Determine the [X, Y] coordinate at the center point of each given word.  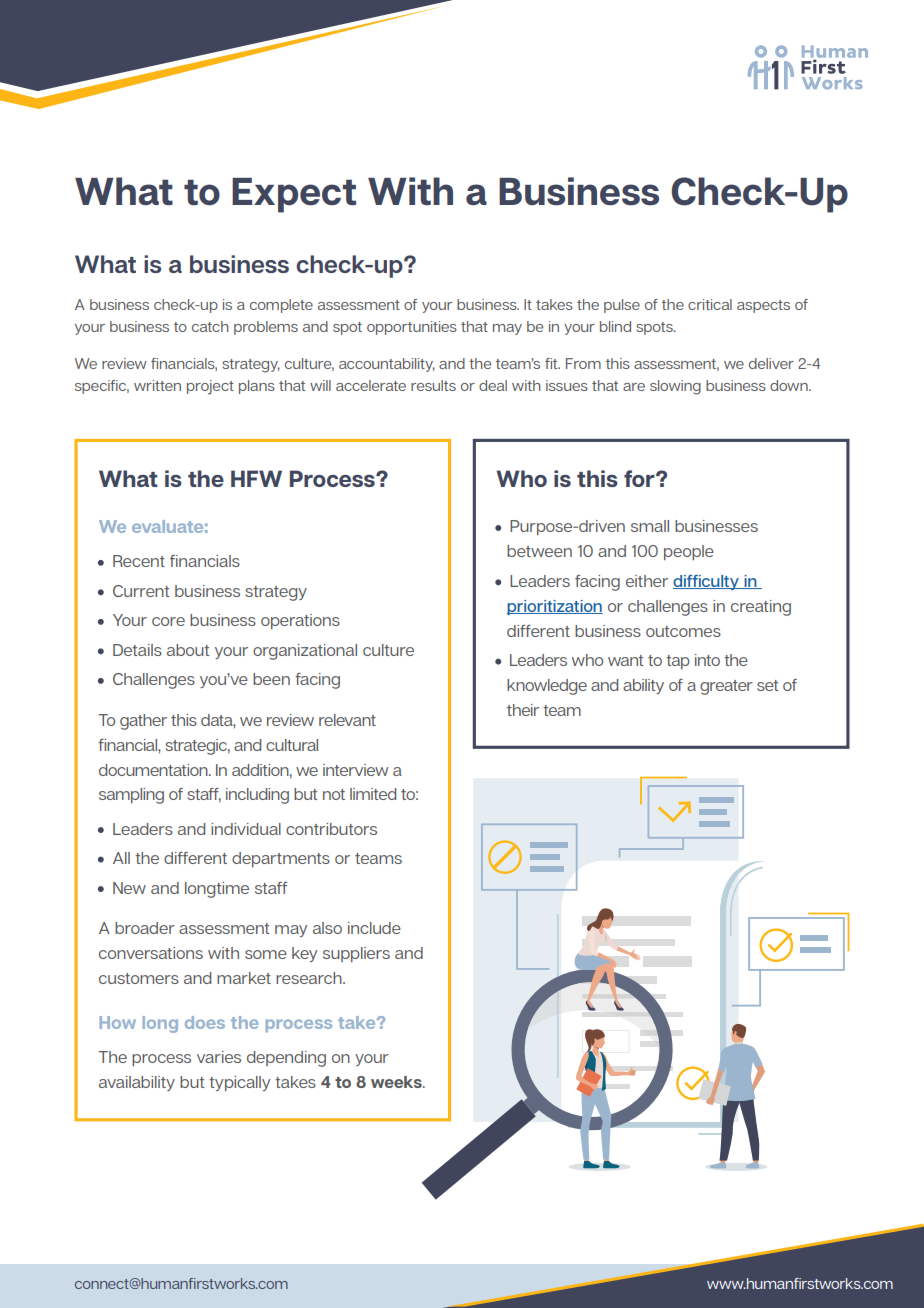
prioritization [555, 607]
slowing [675, 387]
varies [219, 1057]
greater [726, 687]
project [210, 387]
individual [246, 829]
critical [710, 304]
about [188, 650]
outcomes [683, 631]
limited [373, 794]
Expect [294, 195]
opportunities [412, 328]
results [433, 385]
